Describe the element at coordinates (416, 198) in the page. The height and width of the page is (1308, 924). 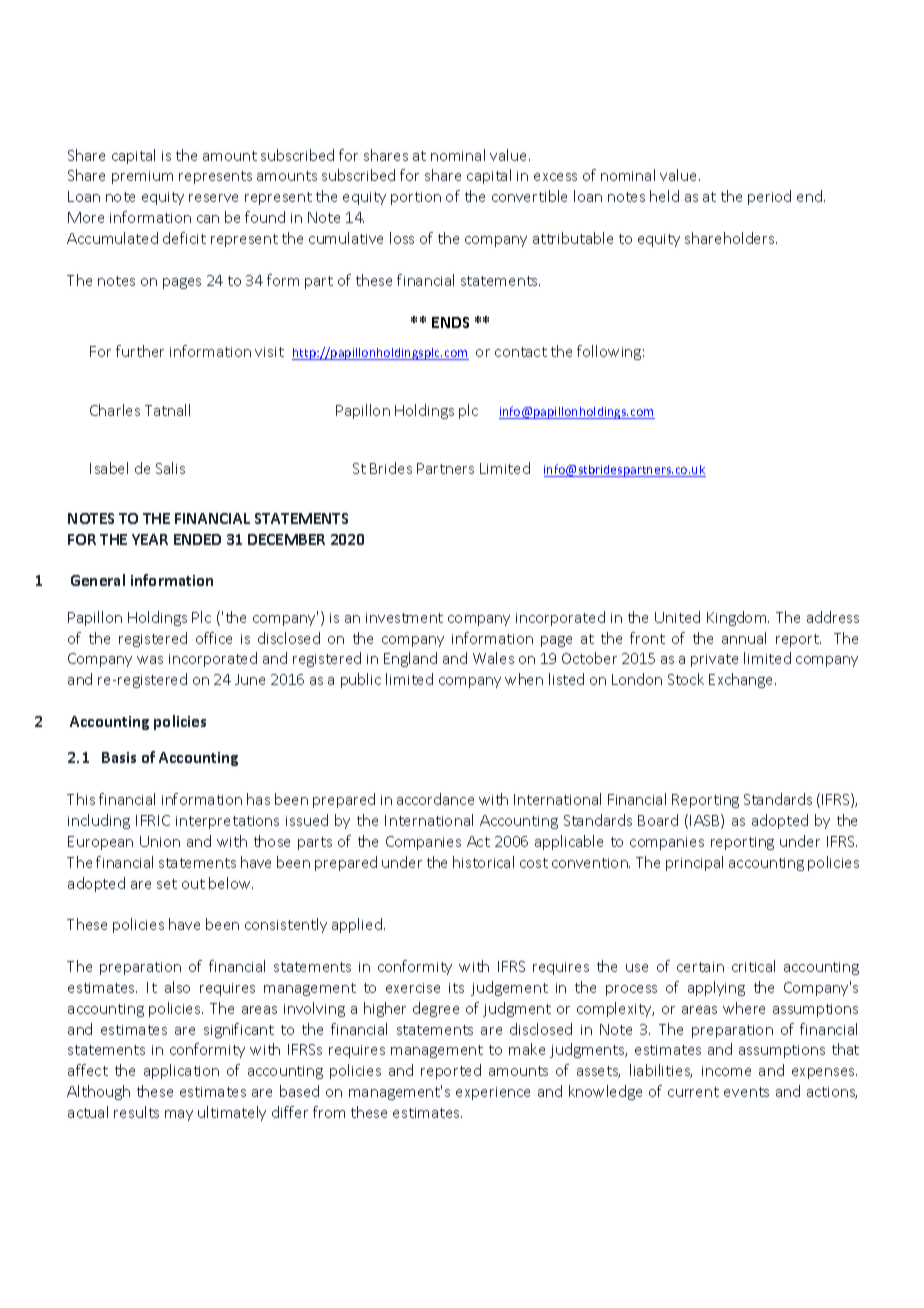
I see `portion` at that location.
